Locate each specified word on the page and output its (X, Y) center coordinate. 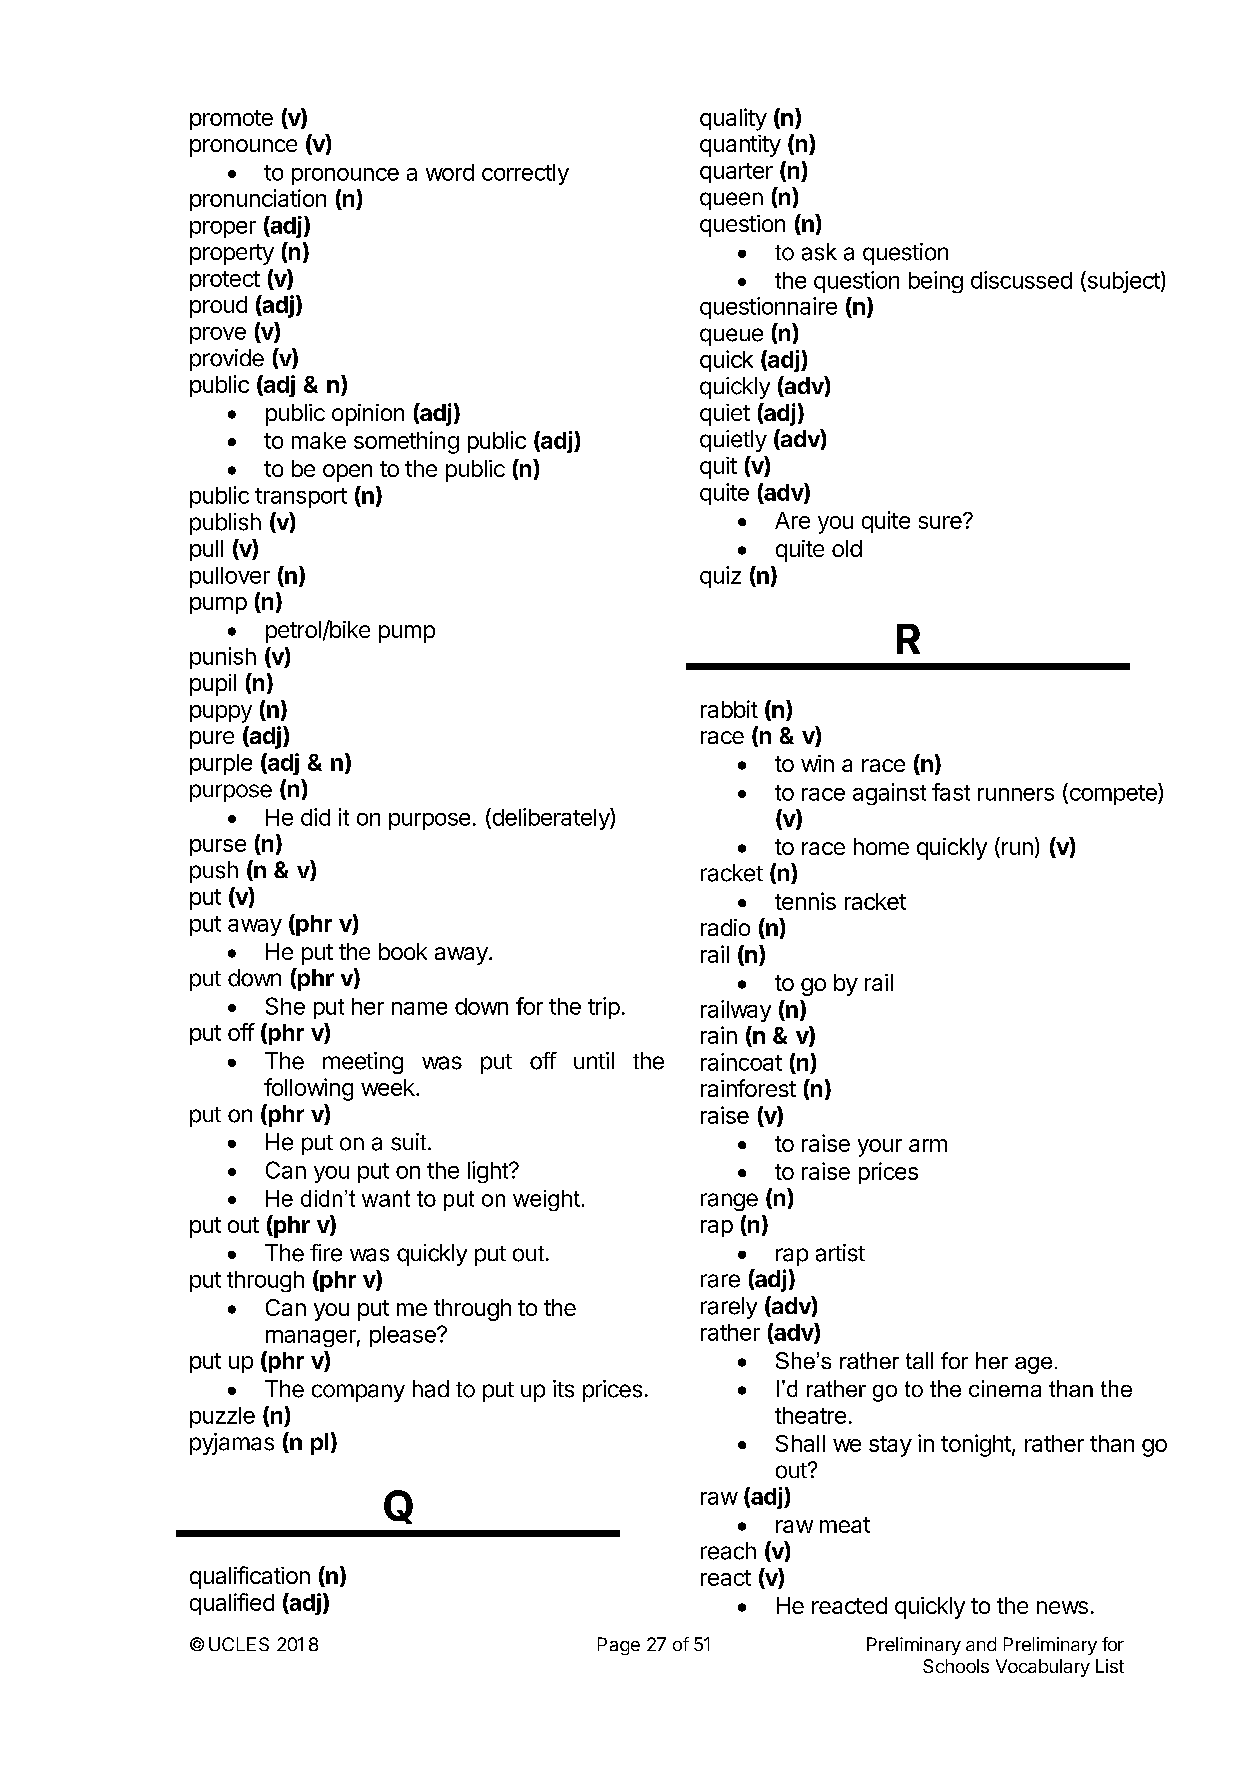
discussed (1021, 280)
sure (941, 521)
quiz (720, 577)
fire (326, 1253)
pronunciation (258, 200)
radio (725, 927)
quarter (736, 173)
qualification (250, 1577)
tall (919, 1360)
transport (301, 498)
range (729, 1202)
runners (1016, 794)
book (403, 951)
